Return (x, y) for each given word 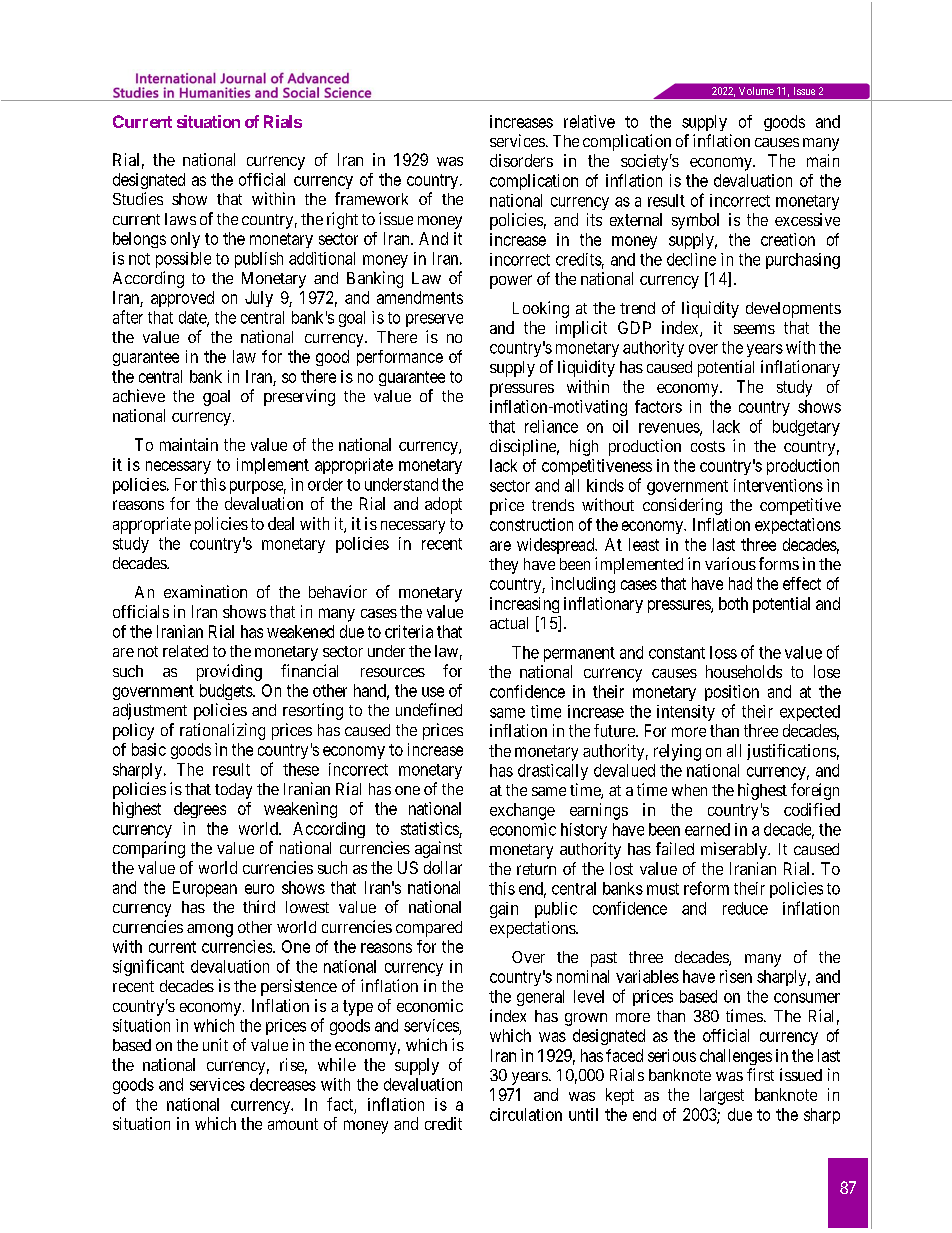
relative (589, 121)
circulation (526, 1114)
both (733, 603)
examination (205, 591)
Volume (756, 91)
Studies (138, 198)
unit (215, 1044)
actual (509, 623)
